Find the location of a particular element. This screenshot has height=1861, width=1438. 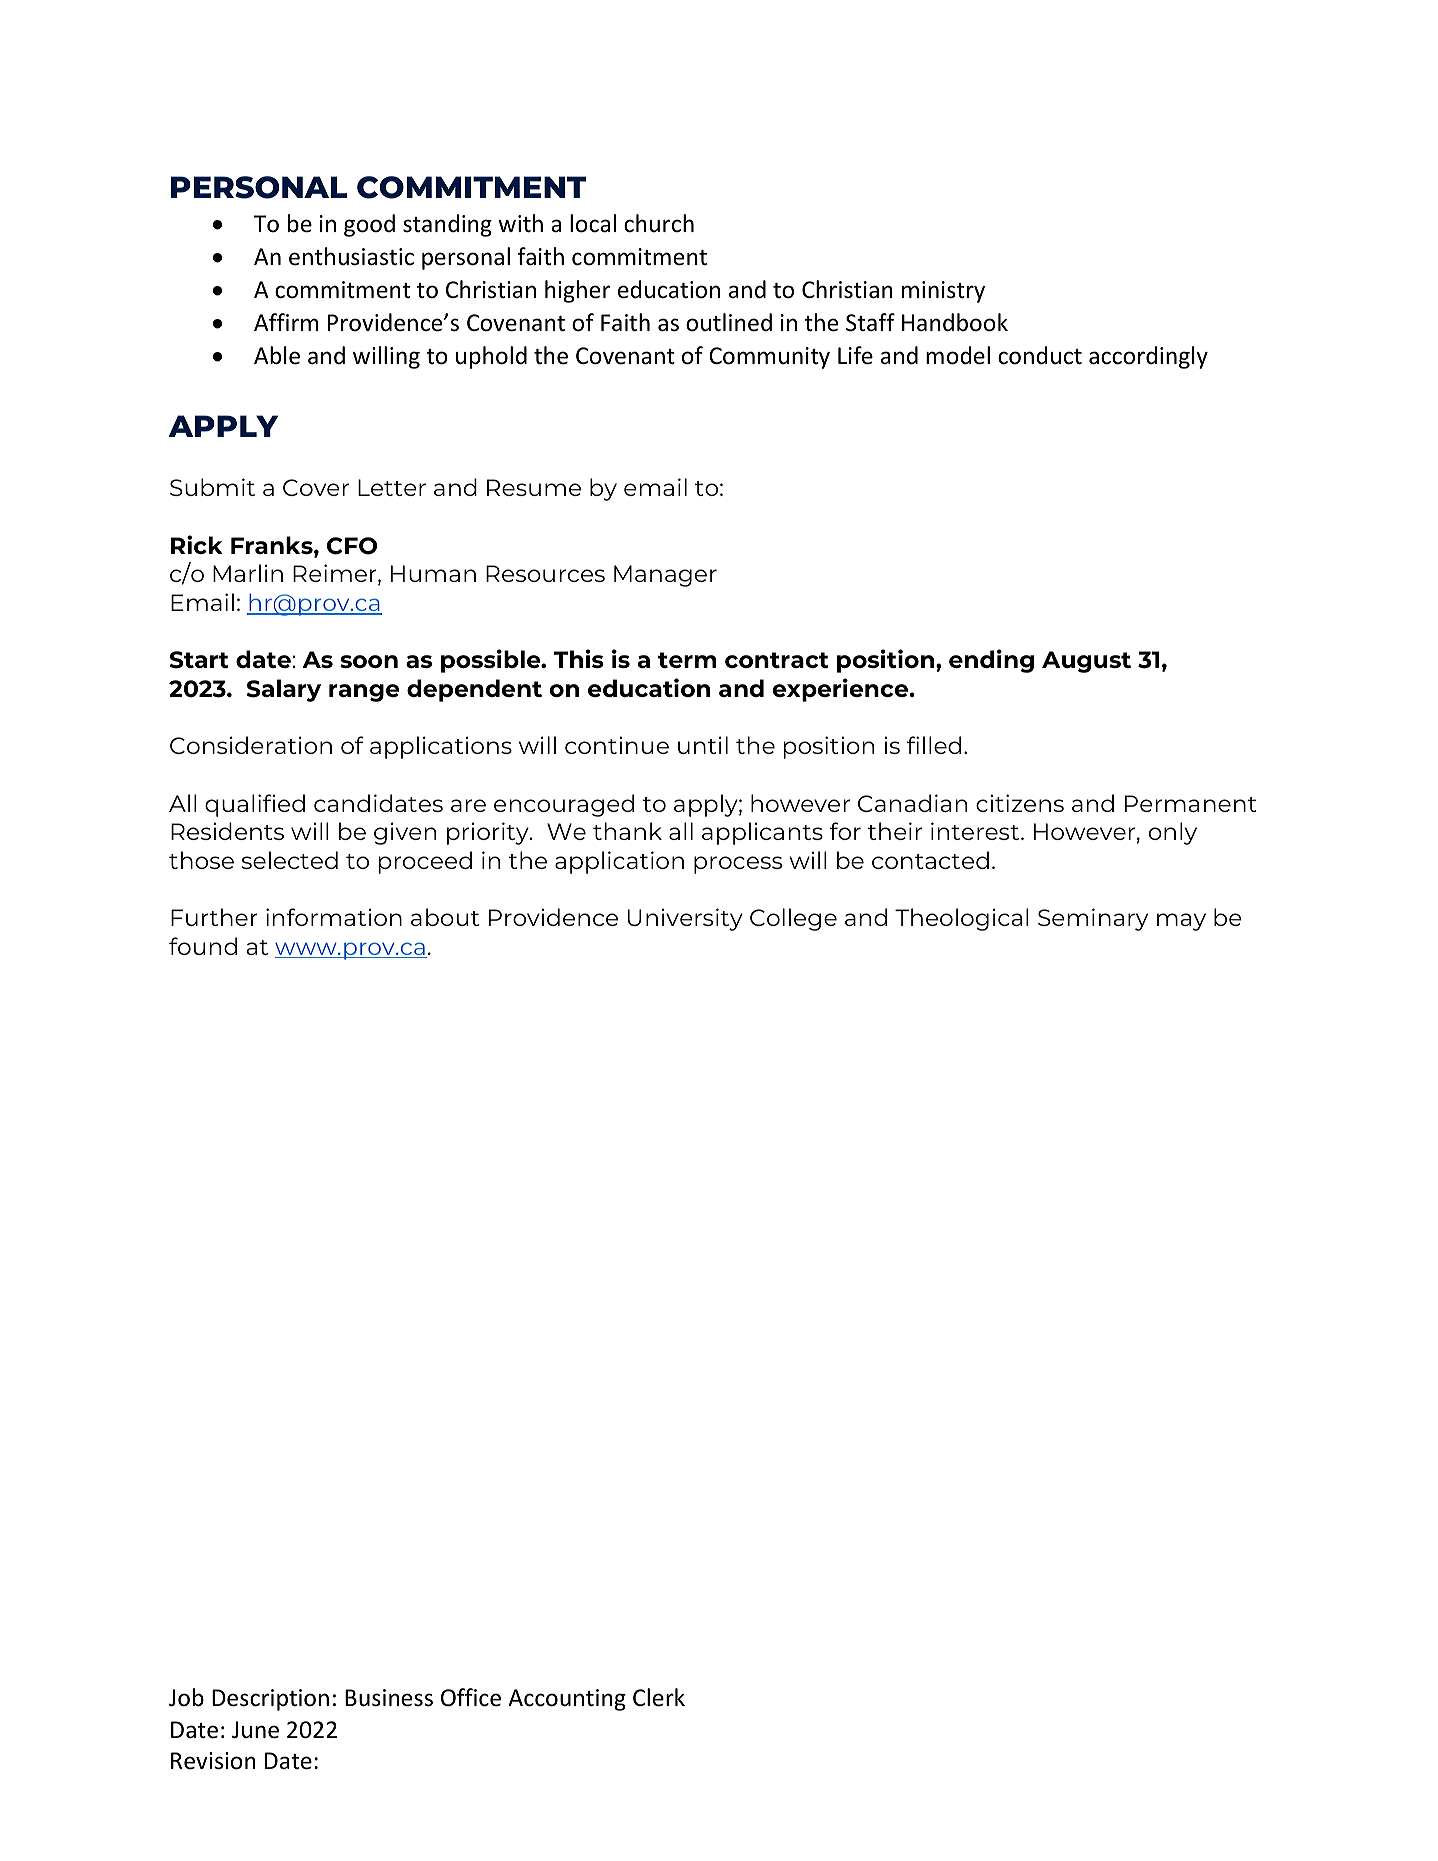

Seminary is located at coordinates (1093, 919).
